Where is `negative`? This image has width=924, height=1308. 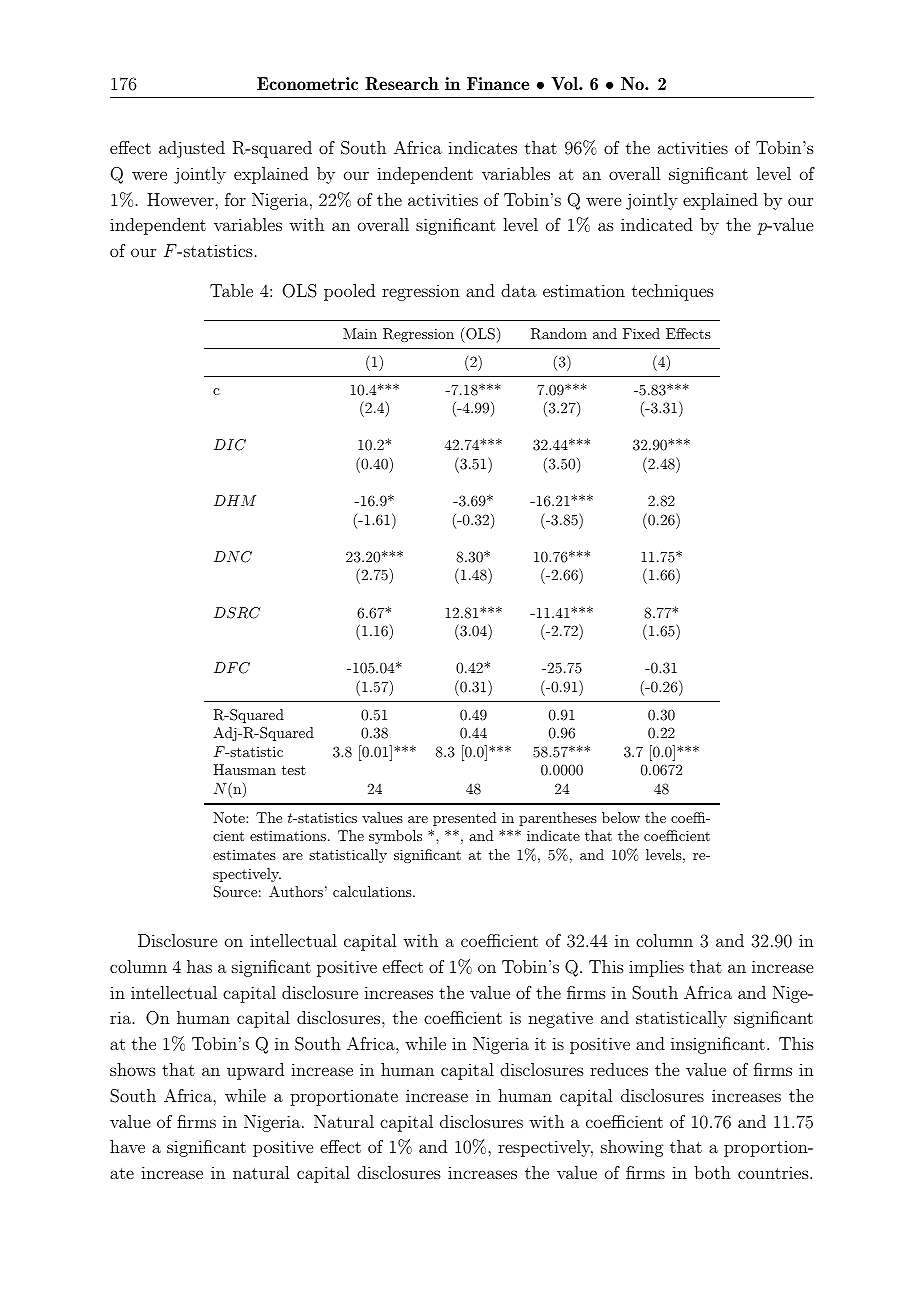
negative is located at coordinates (560, 1019).
